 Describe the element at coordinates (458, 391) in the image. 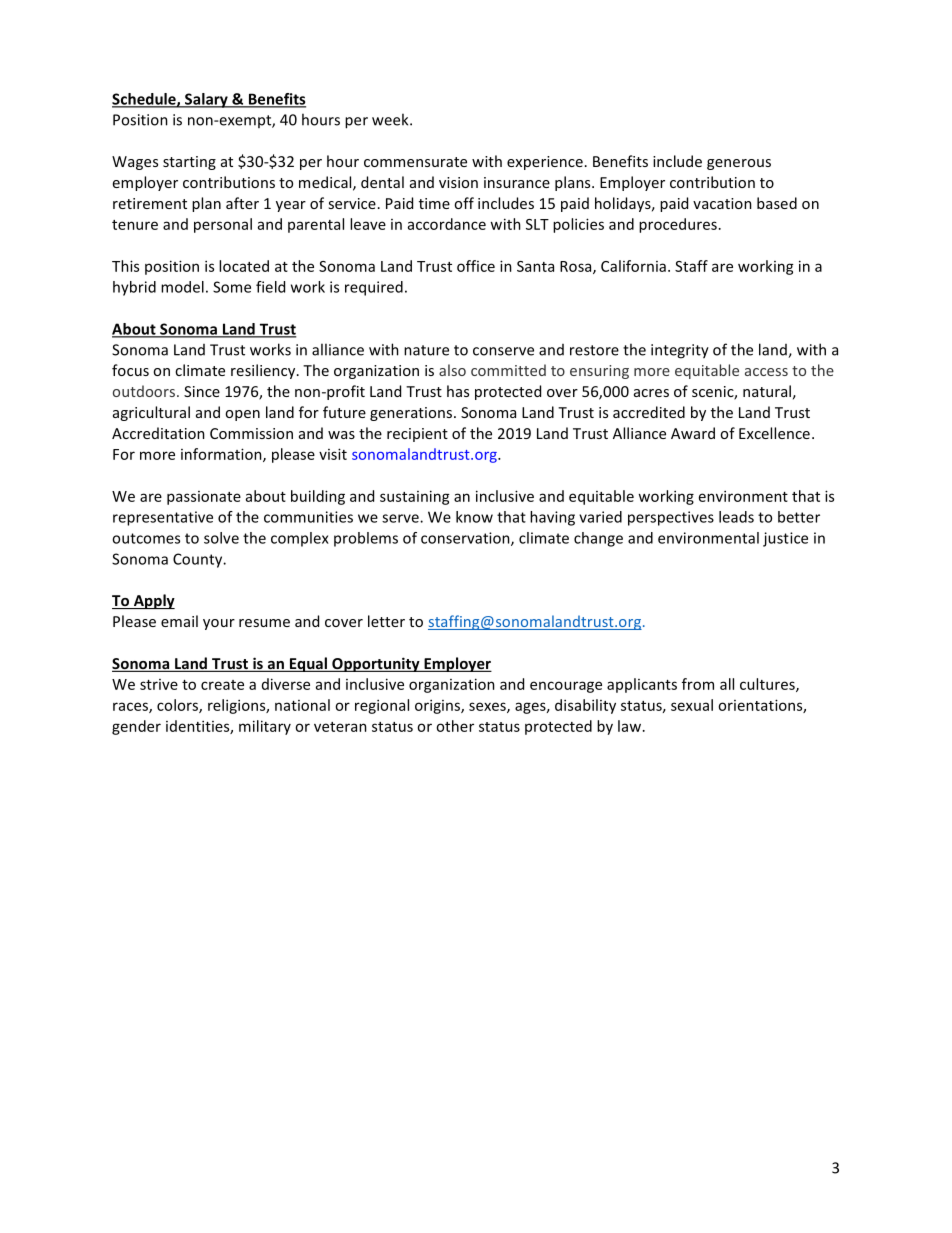

I see `has` at that location.
